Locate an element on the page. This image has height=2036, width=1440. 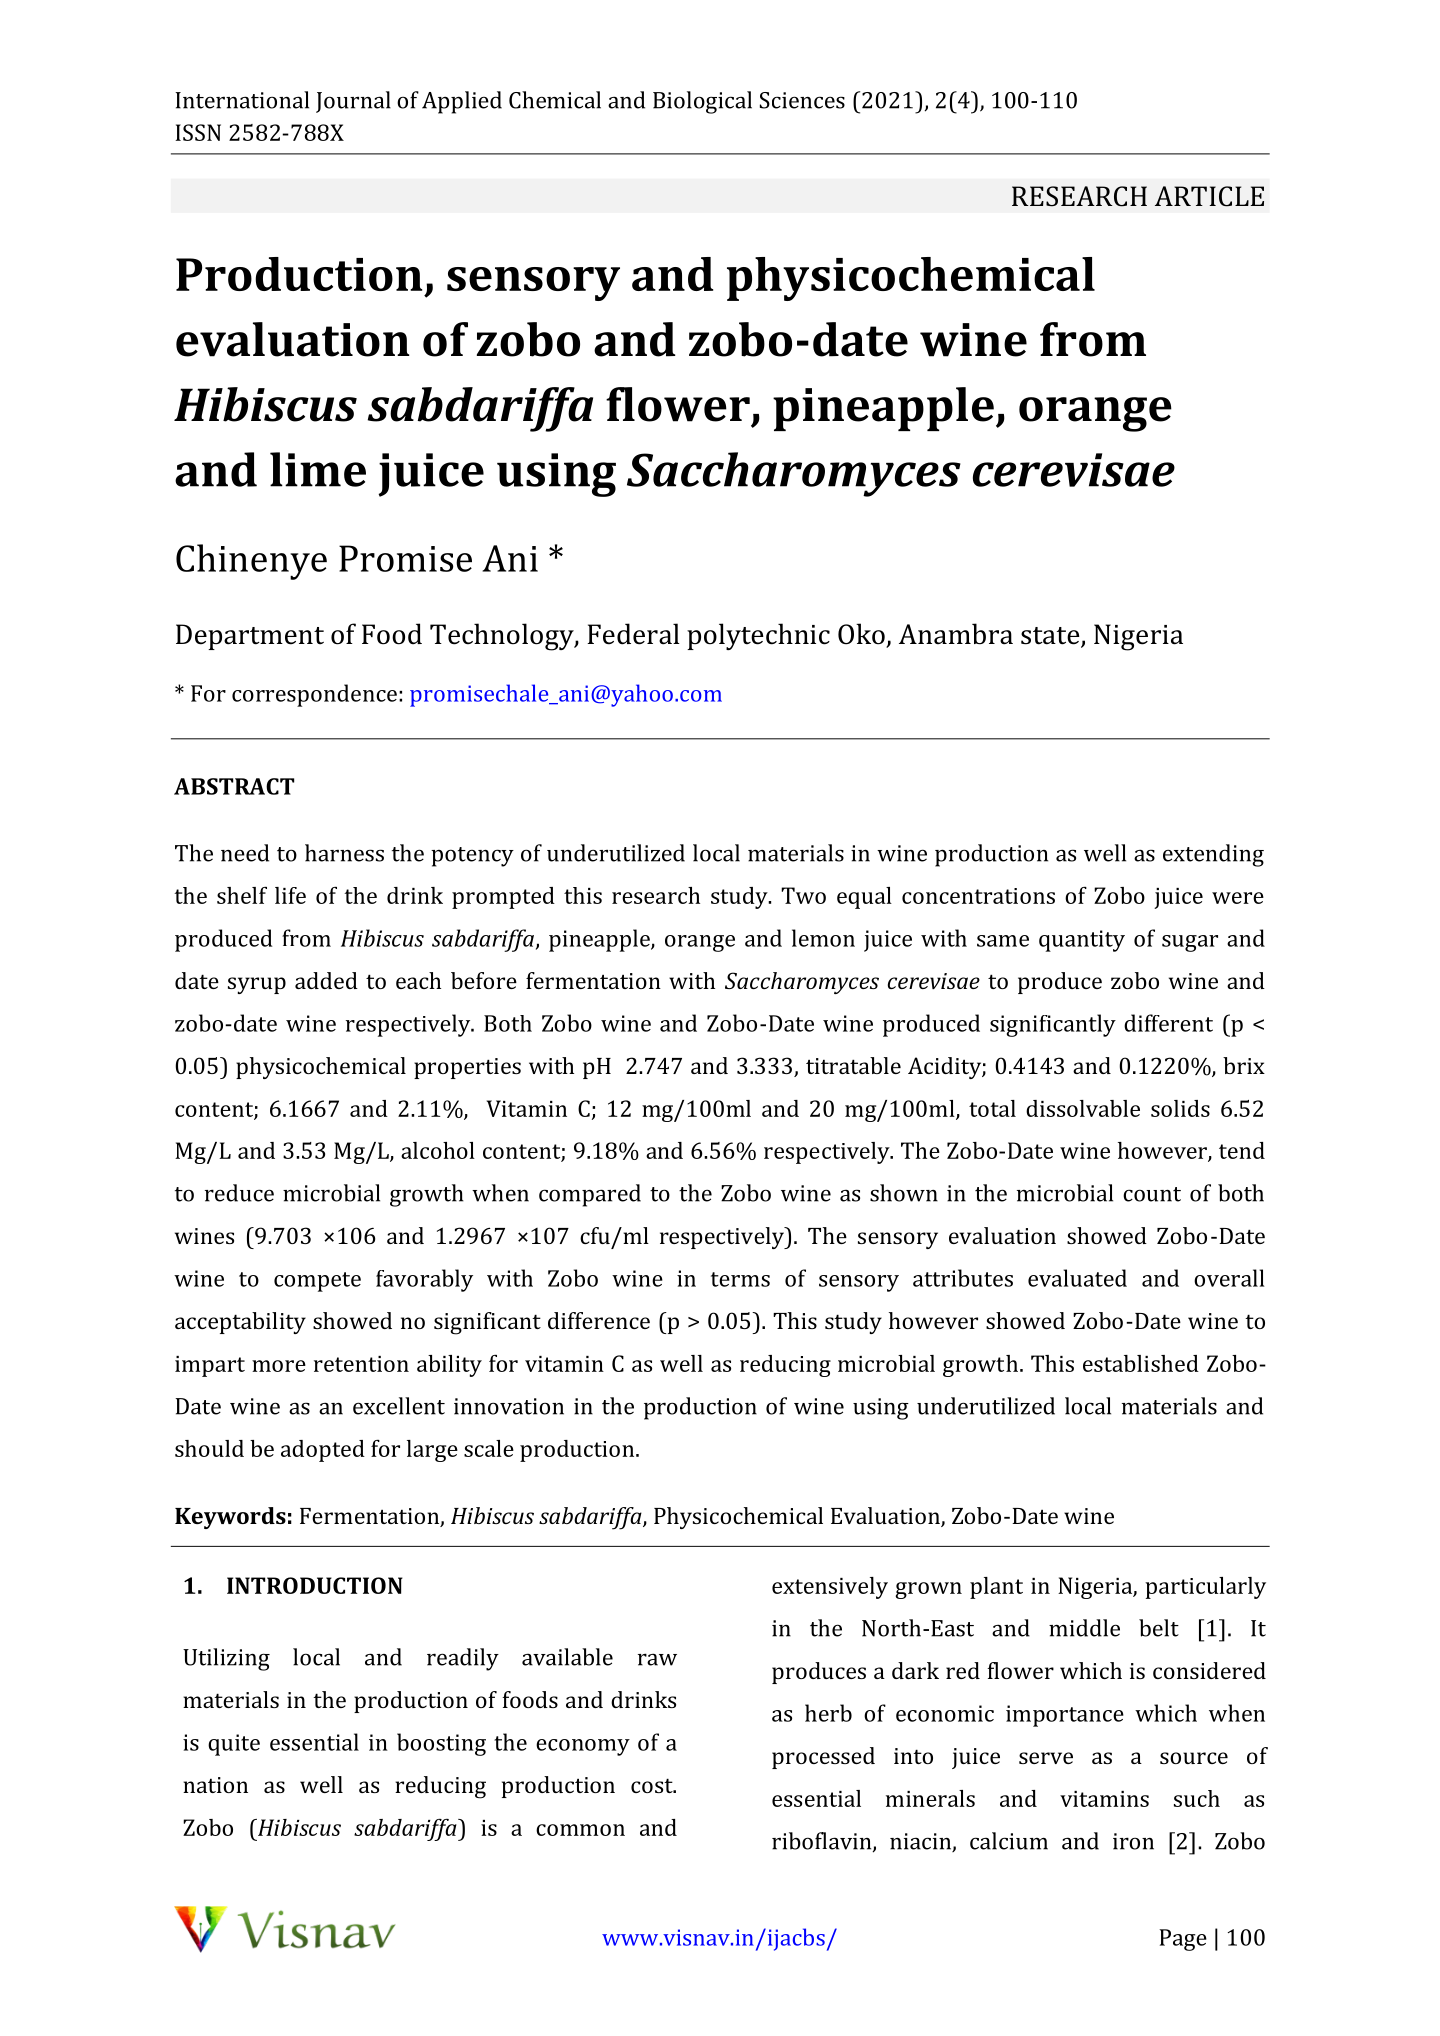
adopted is located at coordinates (323, 1451).
